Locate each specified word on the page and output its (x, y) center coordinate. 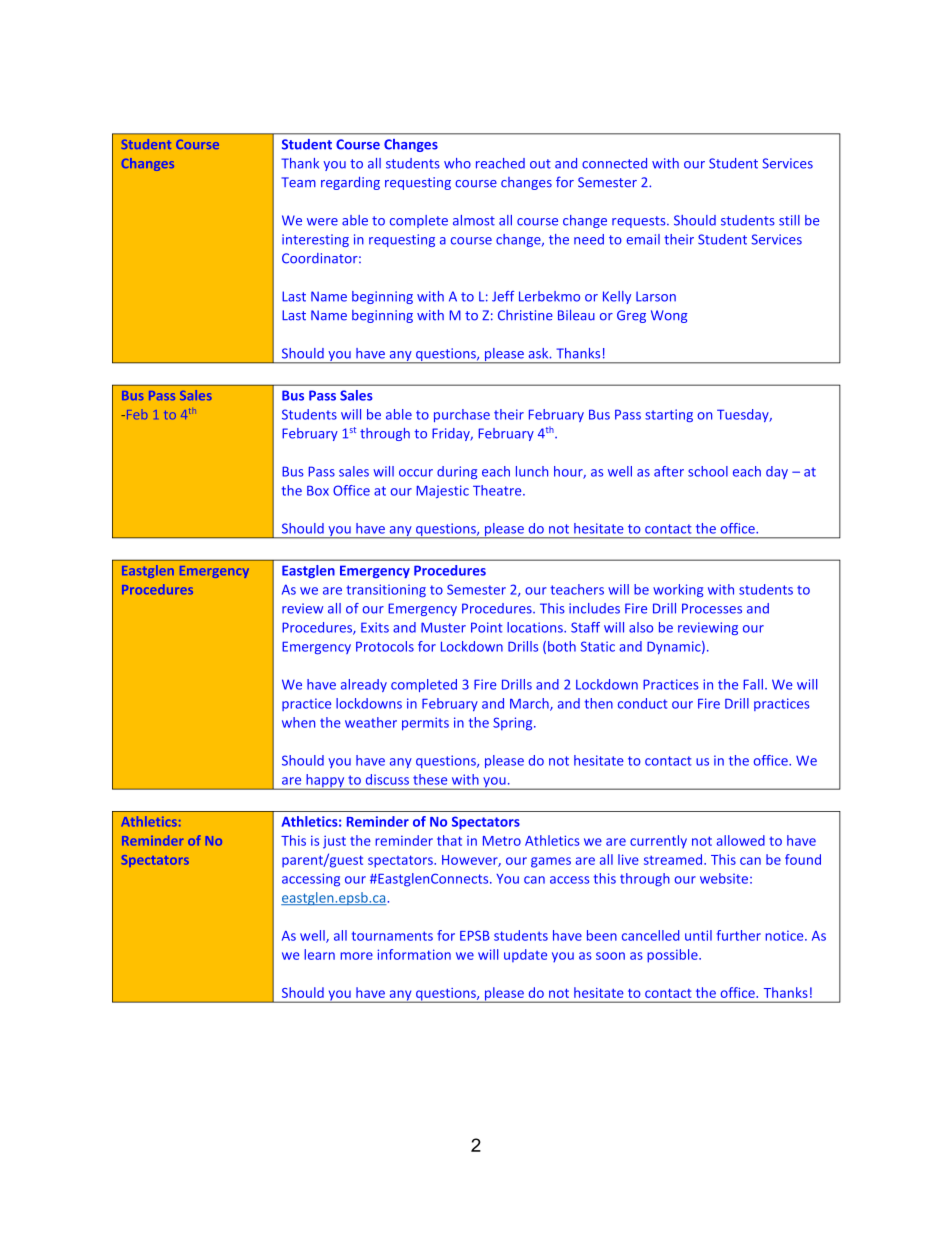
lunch (532, 471)
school (708, 471)
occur (416, 473)
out (540, 164)
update (525, 955)
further (739, 935)
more (357, 956)
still (789, 220)
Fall (753, 684)
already (364, 685)
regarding (350, 183)
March (530, 704)
